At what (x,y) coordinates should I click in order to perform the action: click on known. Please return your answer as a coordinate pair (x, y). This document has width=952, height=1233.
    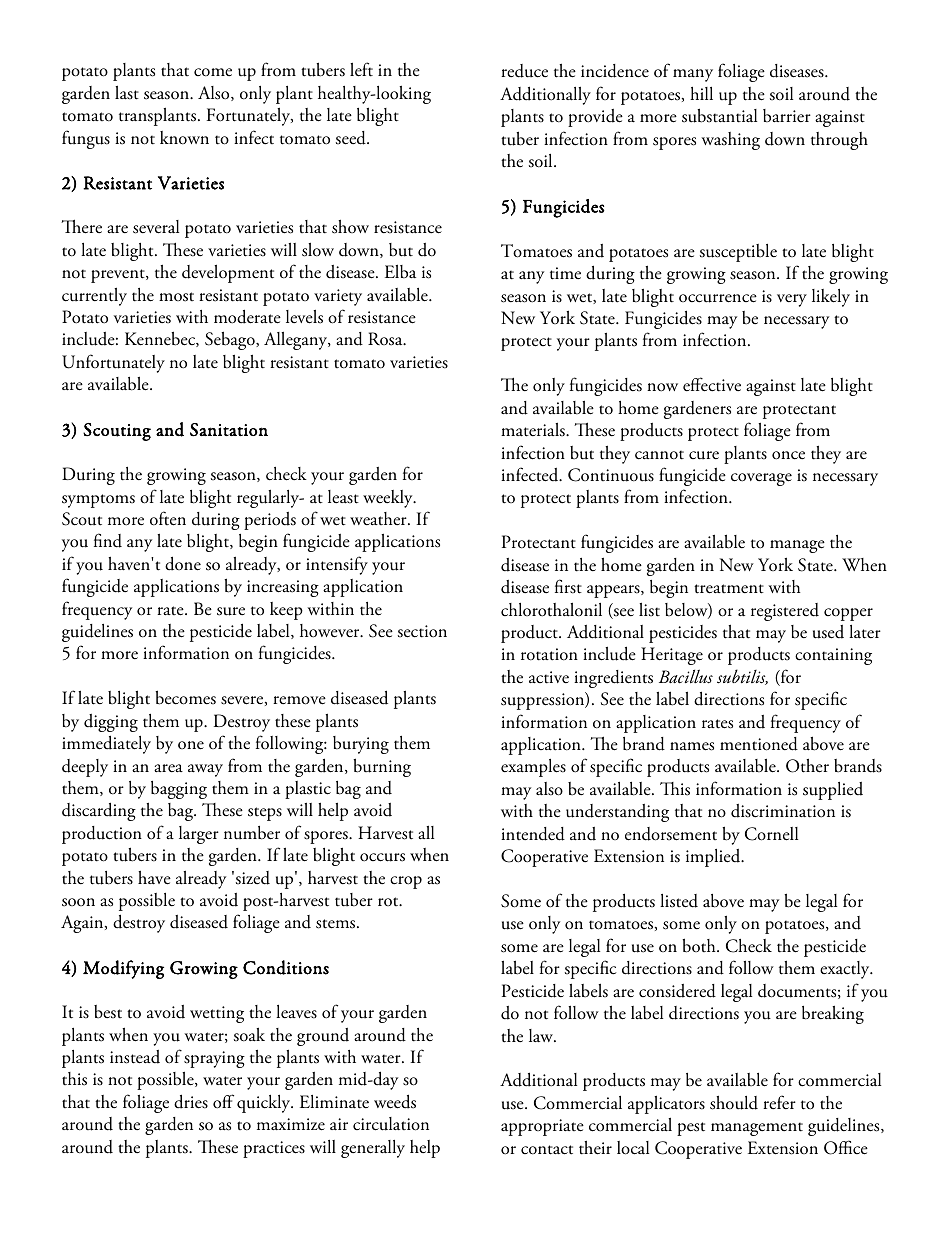
    Looking at the image, I should click on (184, 138).
